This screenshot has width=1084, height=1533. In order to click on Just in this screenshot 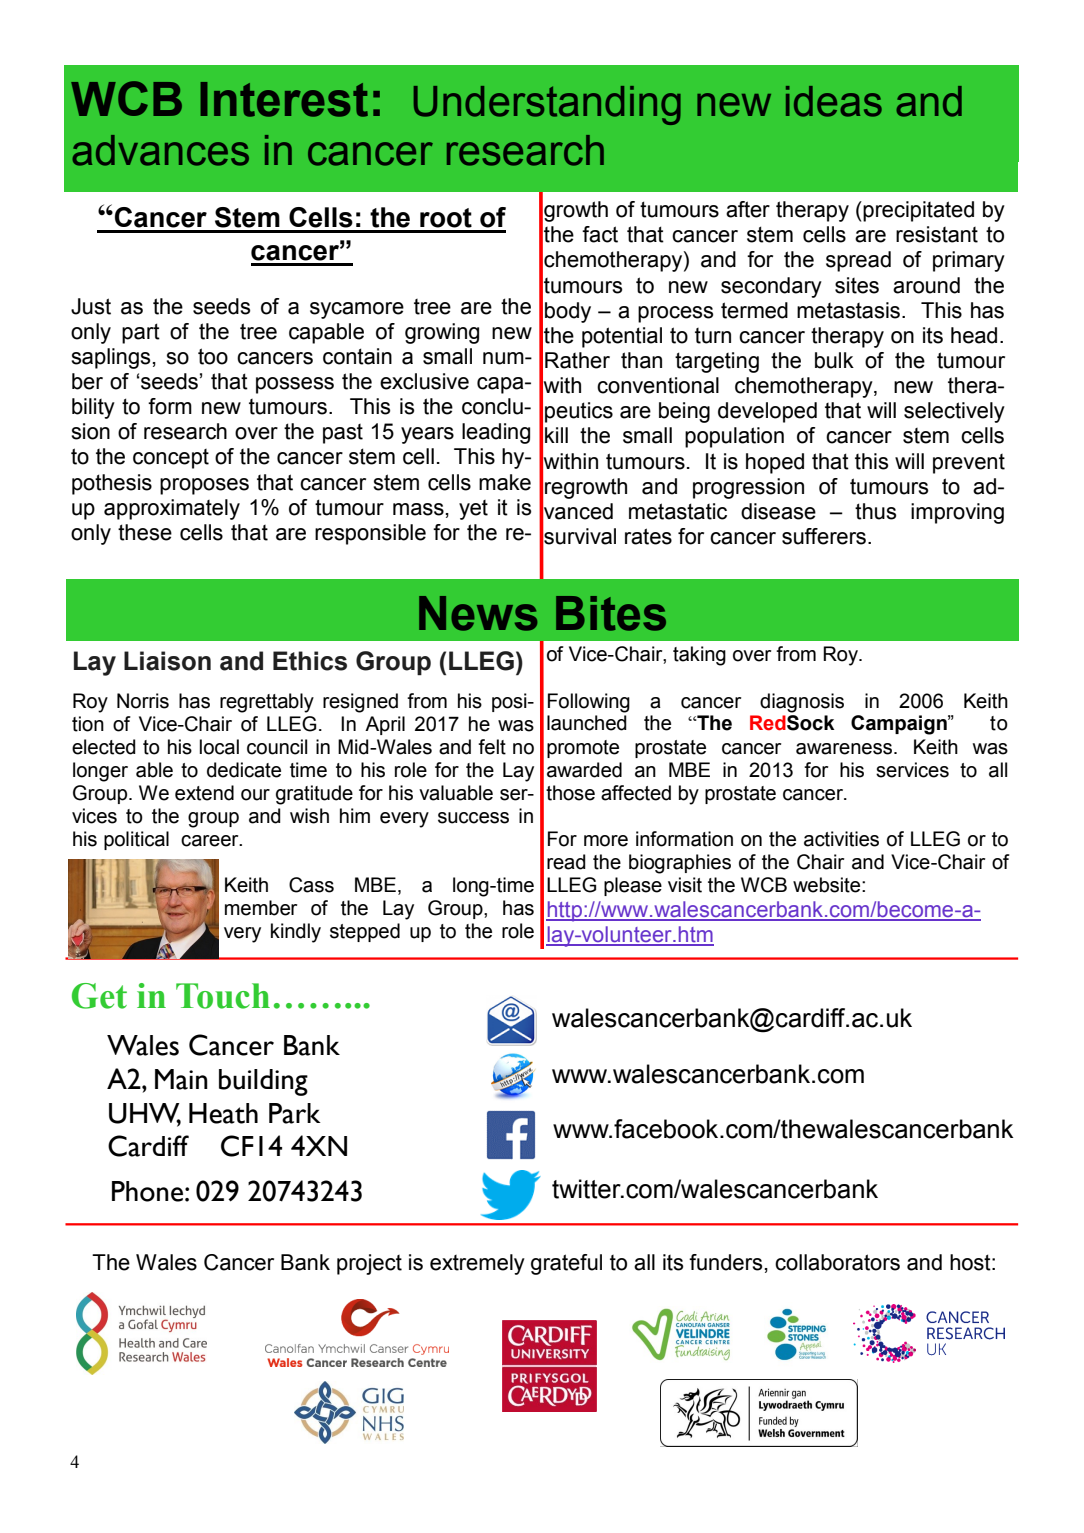, I will do `click(91, 306)`.
